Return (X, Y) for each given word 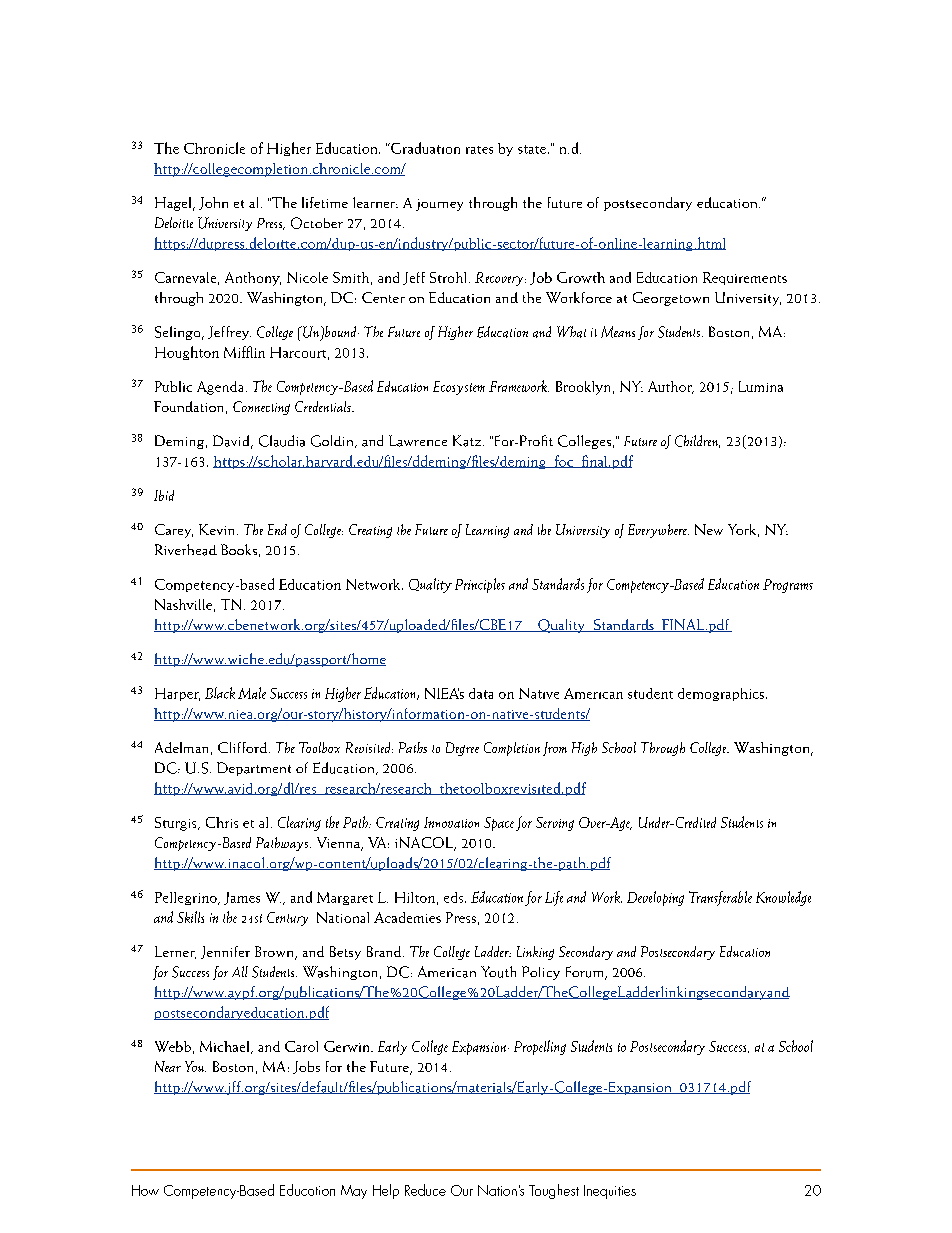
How (145, 1190)
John (213, 203)
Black (220, 693)
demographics (721, 694)
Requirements (745, 278)
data (481, 693)
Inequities (610, 1192)
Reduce (425, 1190)
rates (479, 150)
